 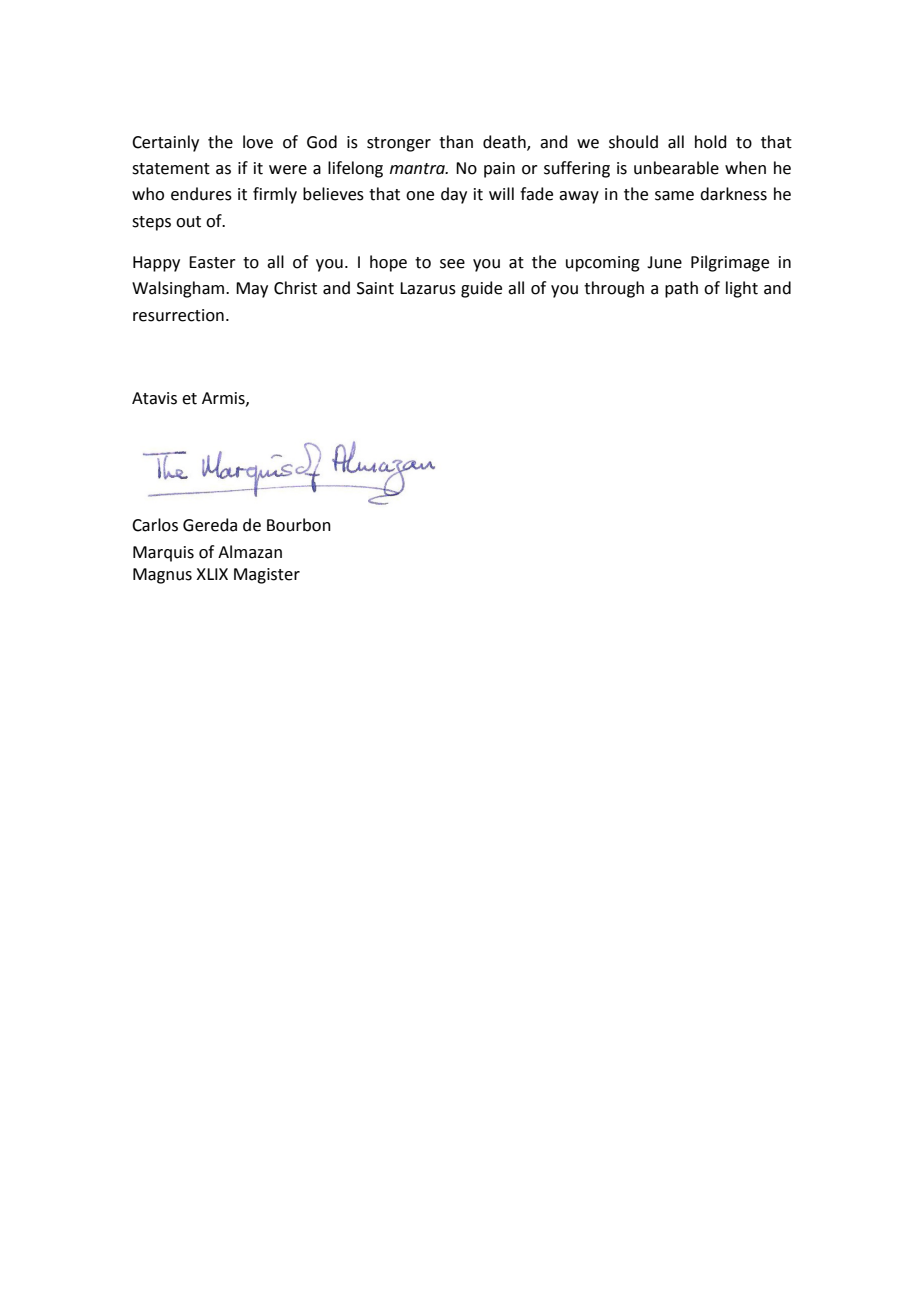 I want to click on than, so click(x=456, y=142).
